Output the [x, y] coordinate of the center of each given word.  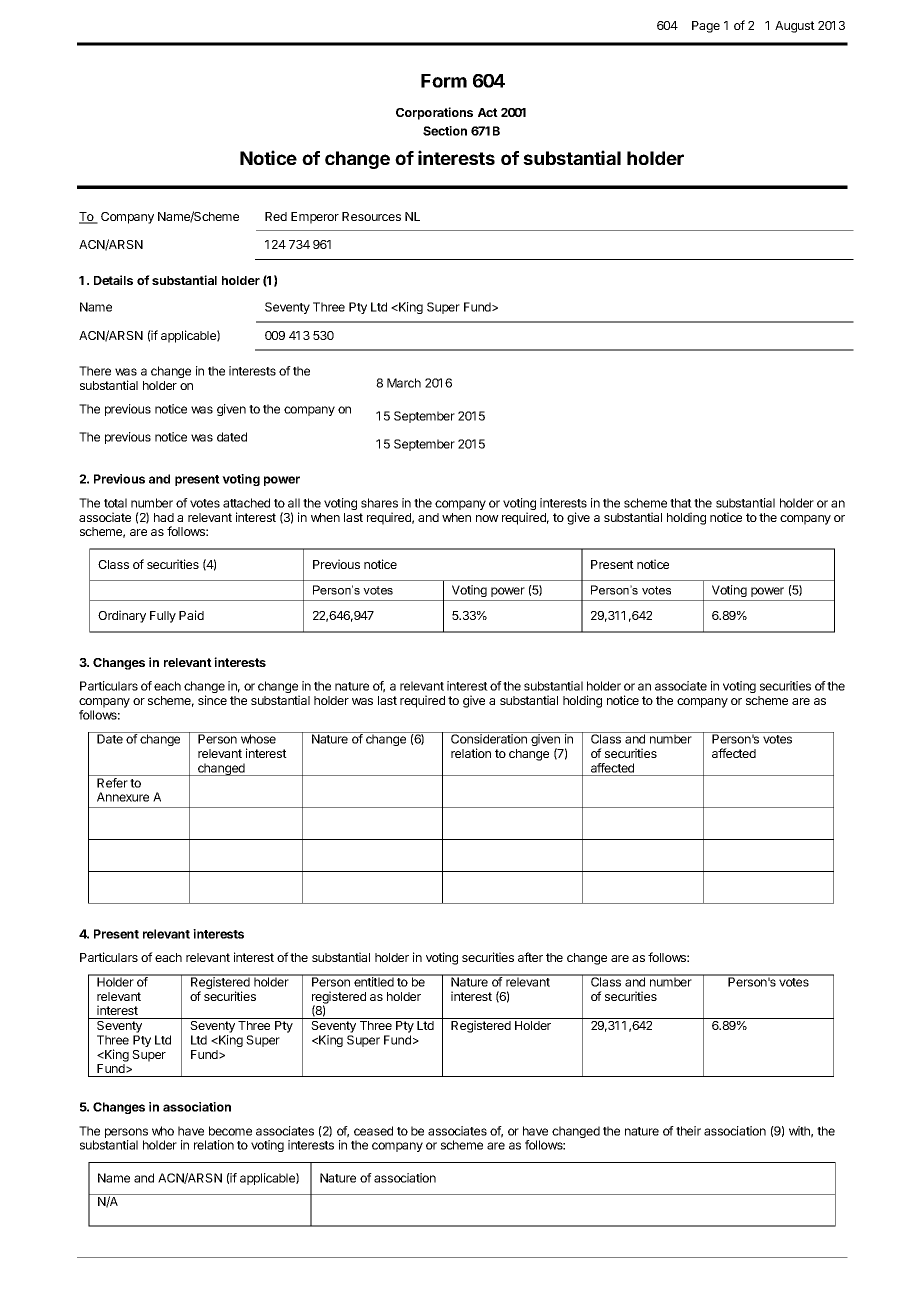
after [530, 957]
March [404, 383]
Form [444, 81]
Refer [112, 783]
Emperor [315, 218]
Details [113, 280]
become [230, 1131]
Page [706, 27]
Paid [191, 615]
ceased [373, 1131]
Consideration [489, 738]
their [688, 1131]
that [681, 503]
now [487, 518]
